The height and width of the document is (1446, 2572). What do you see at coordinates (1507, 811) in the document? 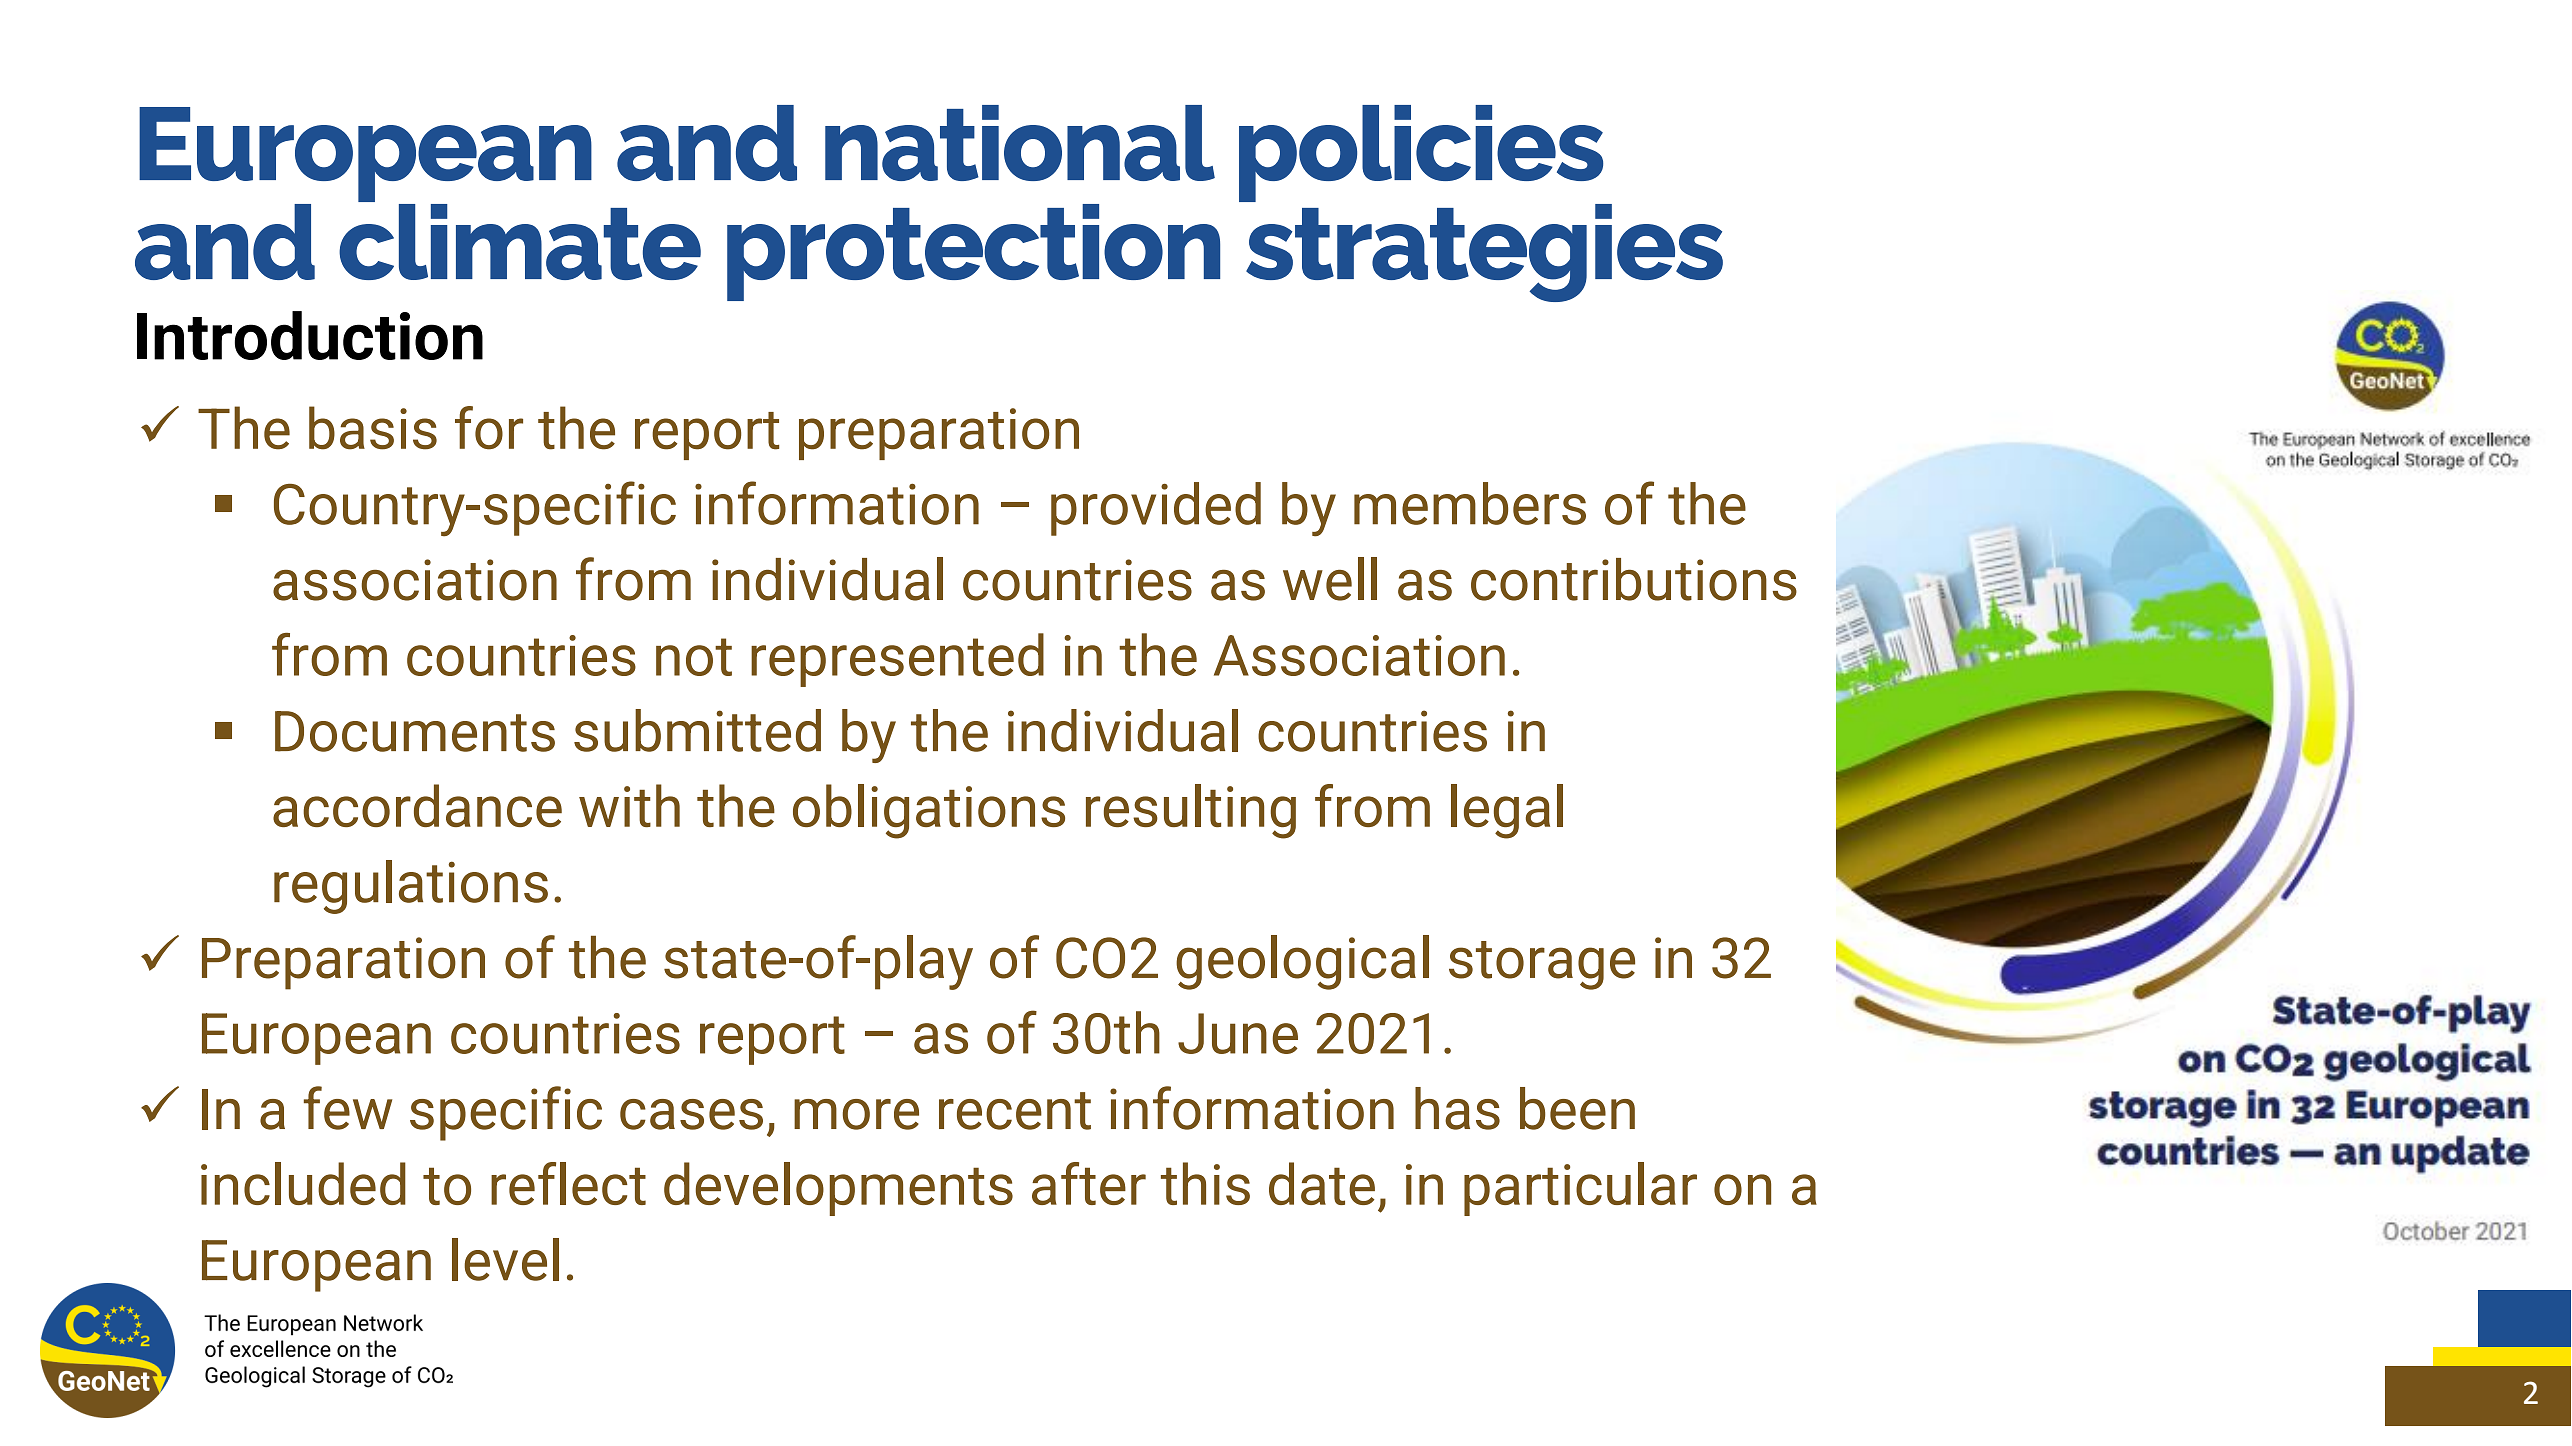
I see `legal` at bounding box center [1507, 811].
